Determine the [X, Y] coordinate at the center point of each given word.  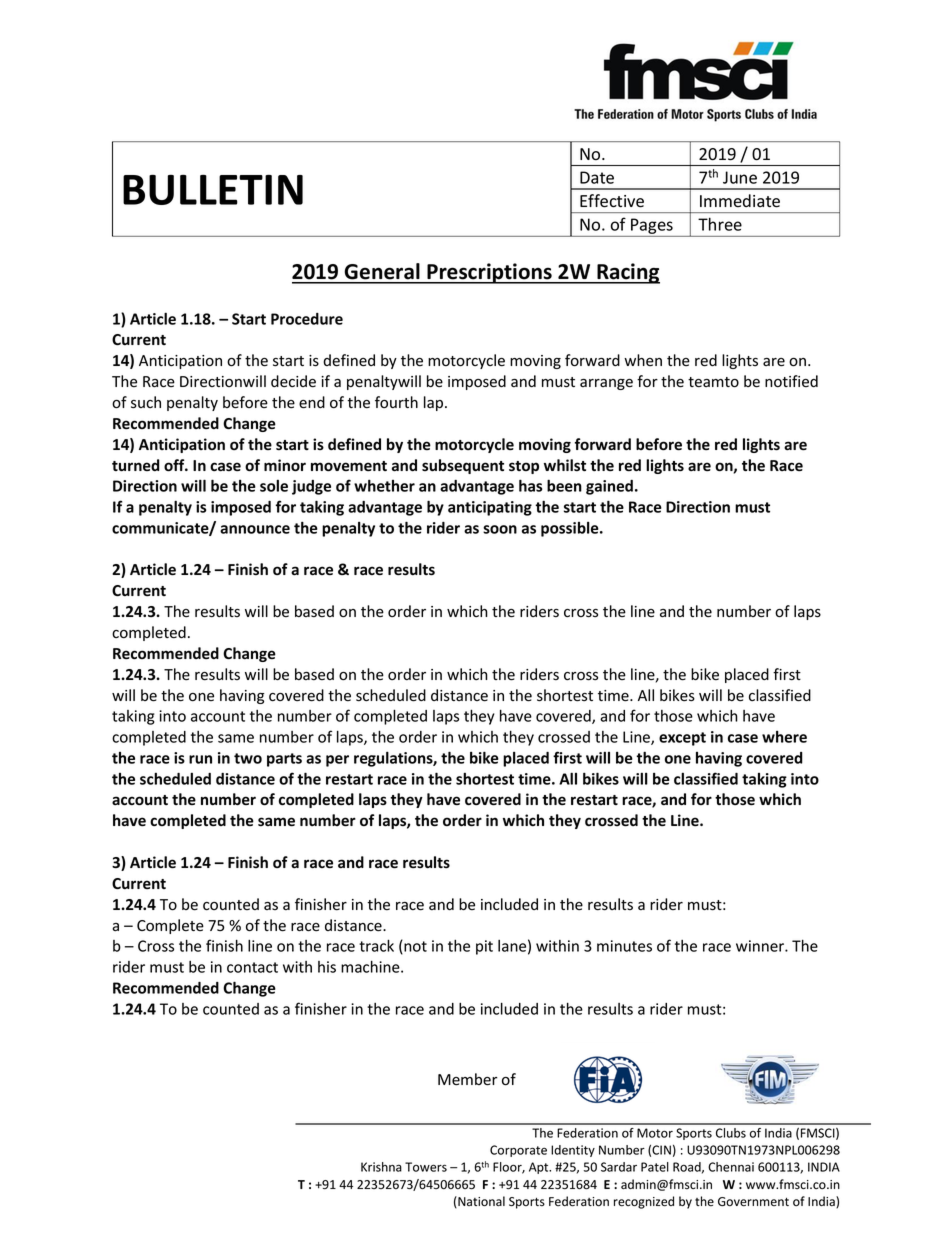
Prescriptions [489, 273]
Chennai [731, 1167]
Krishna [381, 1167]
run [200, 759]
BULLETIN [213, 190]
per [337, 761]
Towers [426, 1167]
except [682, 739]
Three [720, 224]
